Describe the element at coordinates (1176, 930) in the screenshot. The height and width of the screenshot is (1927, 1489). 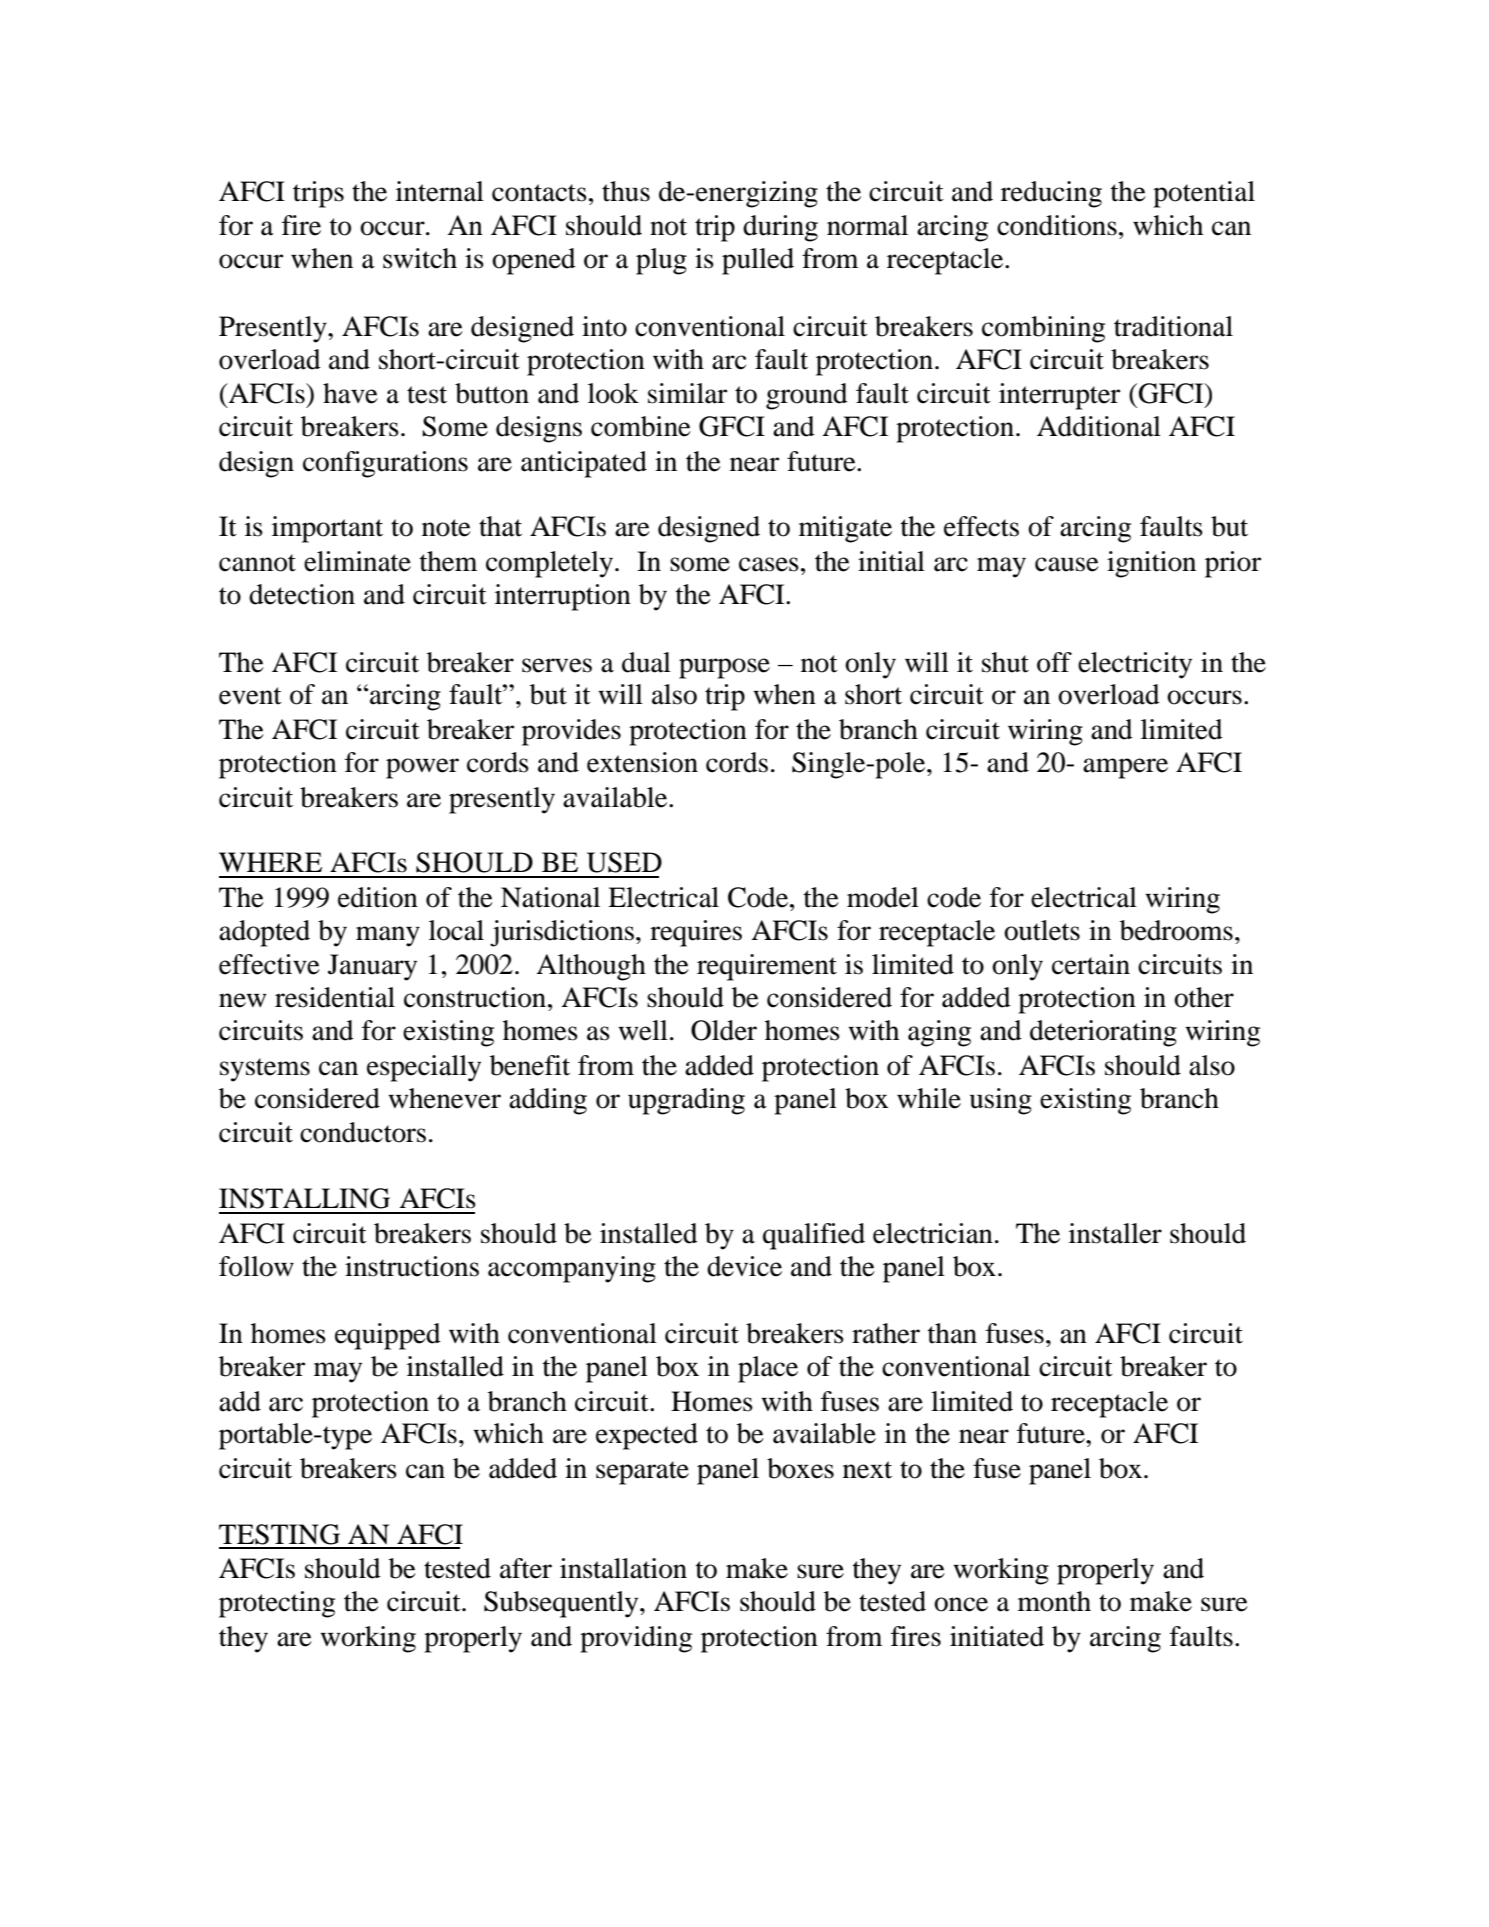
I see `bedrooms` at that location.
